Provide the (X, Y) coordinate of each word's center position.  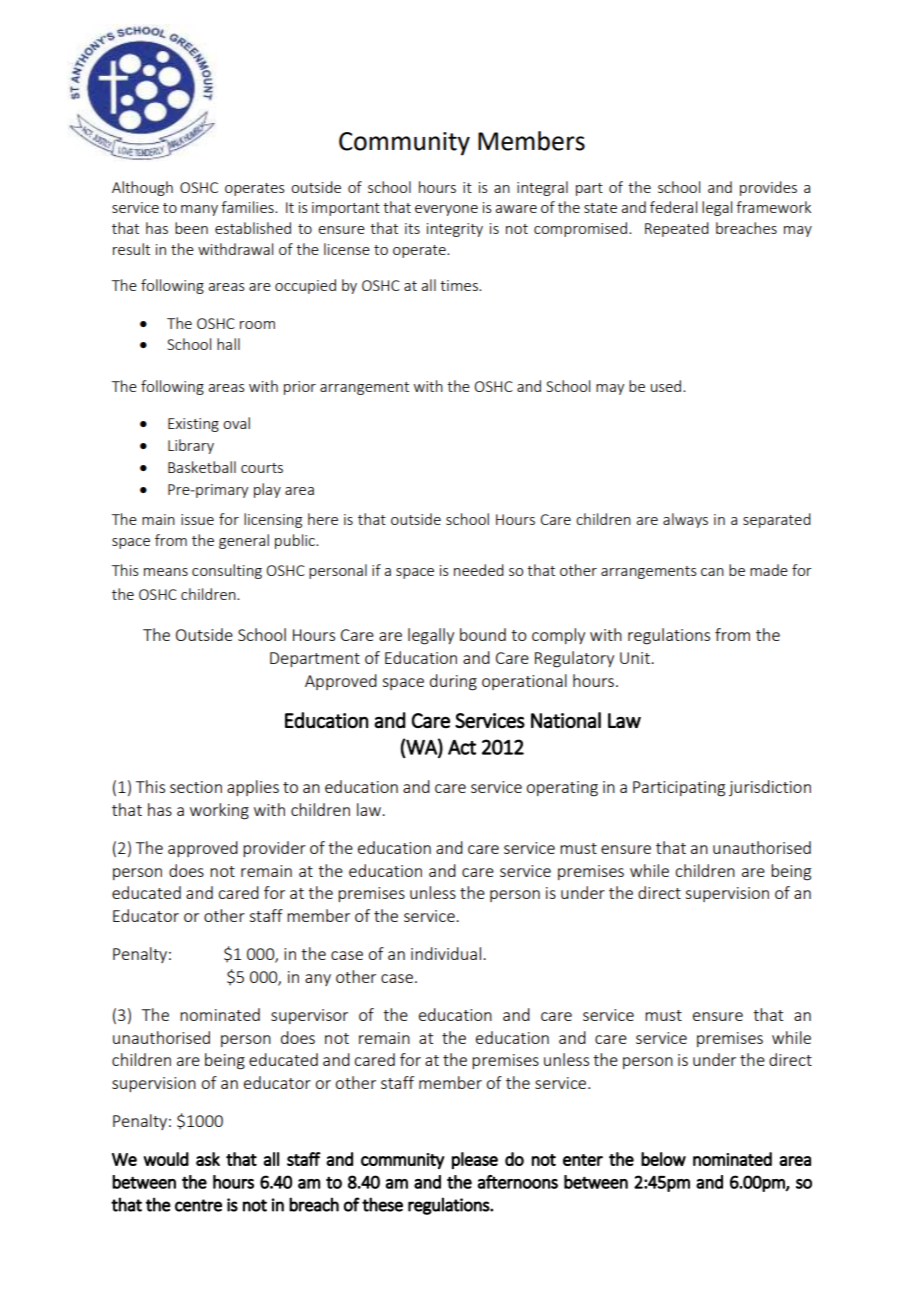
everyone (446, 210)
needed (479, 570)
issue (197, 519)
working (219, 811)
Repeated (677, 229)
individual (446, 953)
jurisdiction (770, 788)
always (685, 520)
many (199, 210)
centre (198, 1205)
